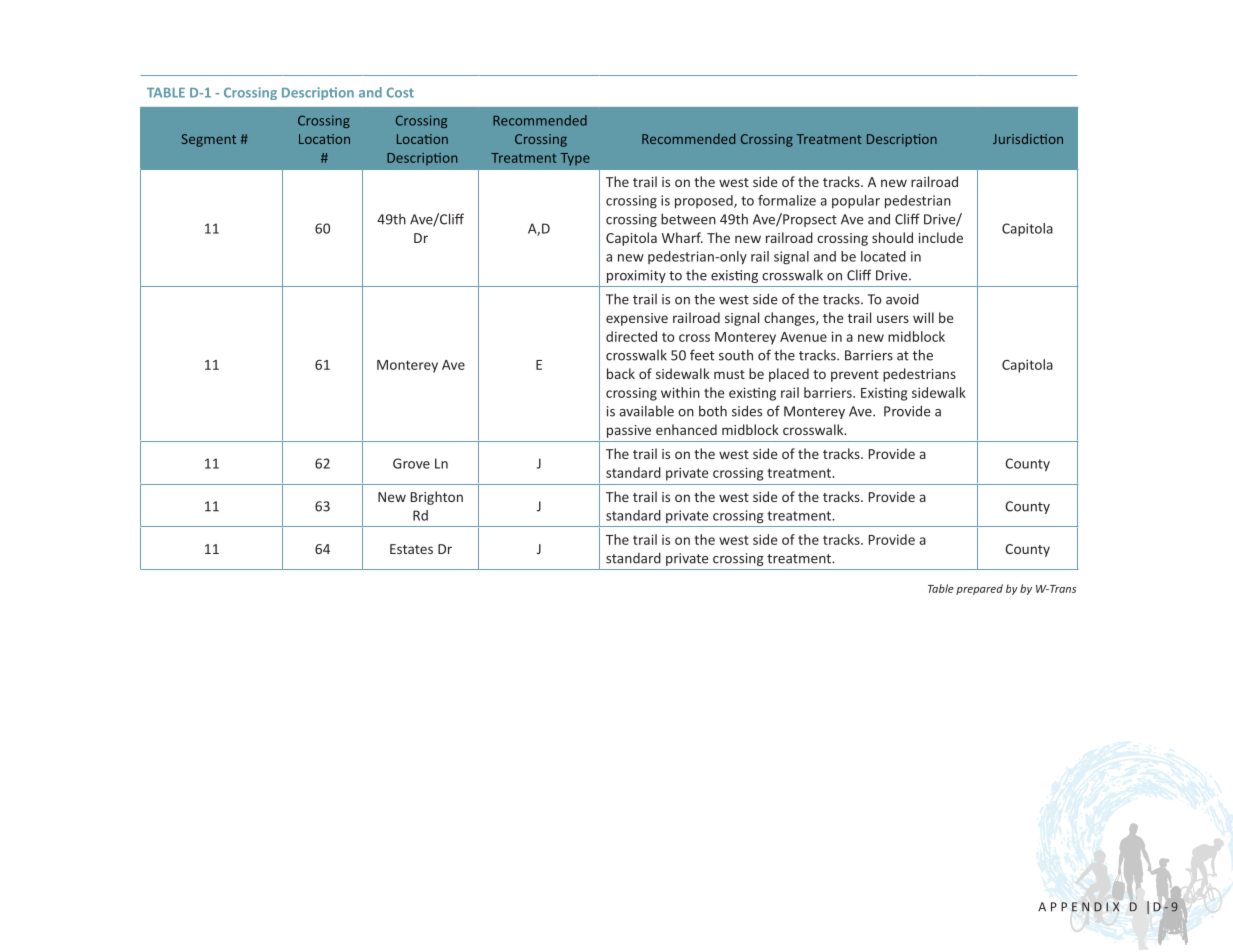  I want to click on passive, so click(629, 431).
